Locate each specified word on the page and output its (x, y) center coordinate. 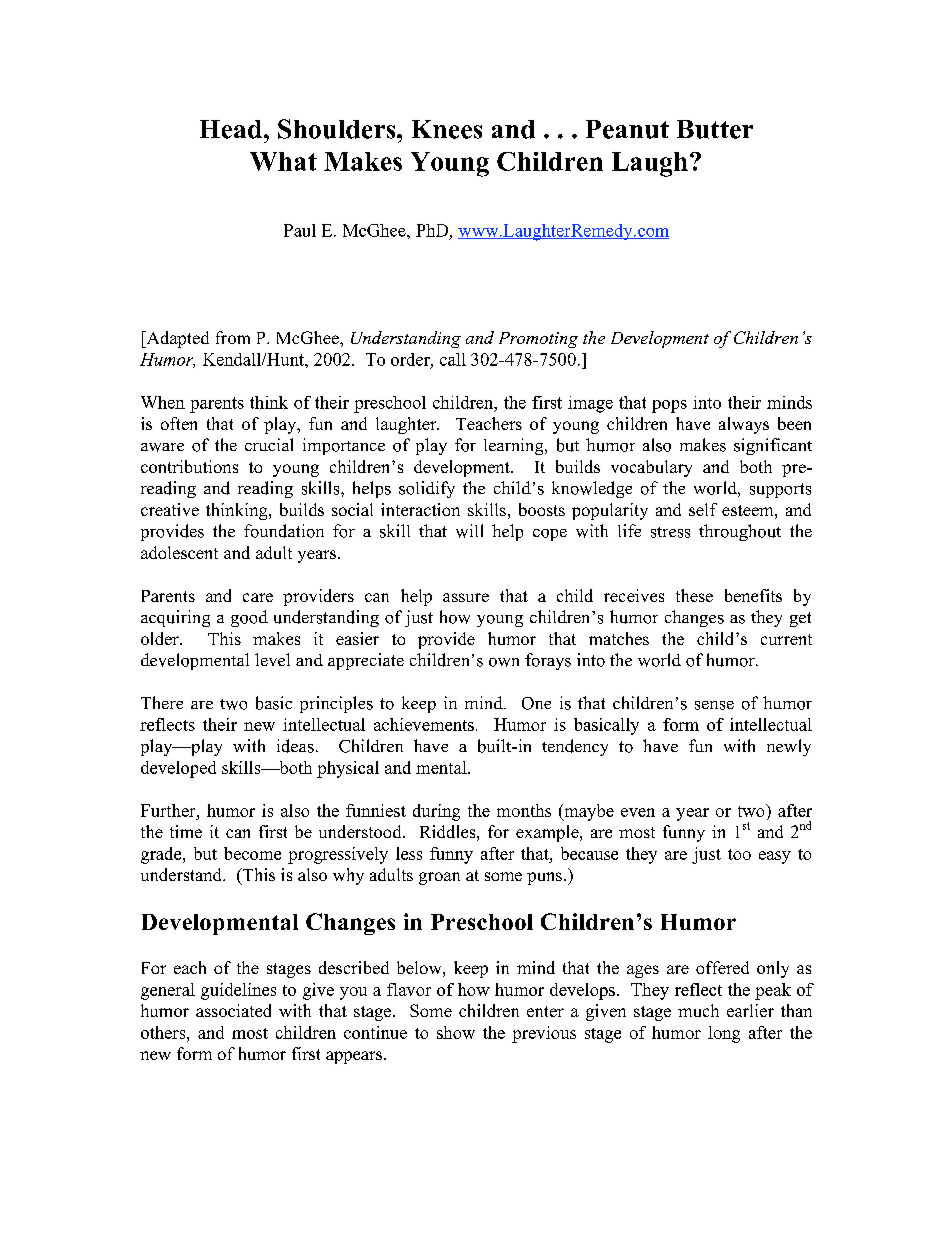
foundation (284, 531)
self (703, 509)
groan (439, 878)
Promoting (538, 340)
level (272, 659)
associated (233, 1010)
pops (669, 406)
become (252, 853)
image (590, 404)
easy (775, 857)
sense (714, 705)
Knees (447, 129)
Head (231, 129)
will (469, 531)
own (504, 662)
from (233, 337)
